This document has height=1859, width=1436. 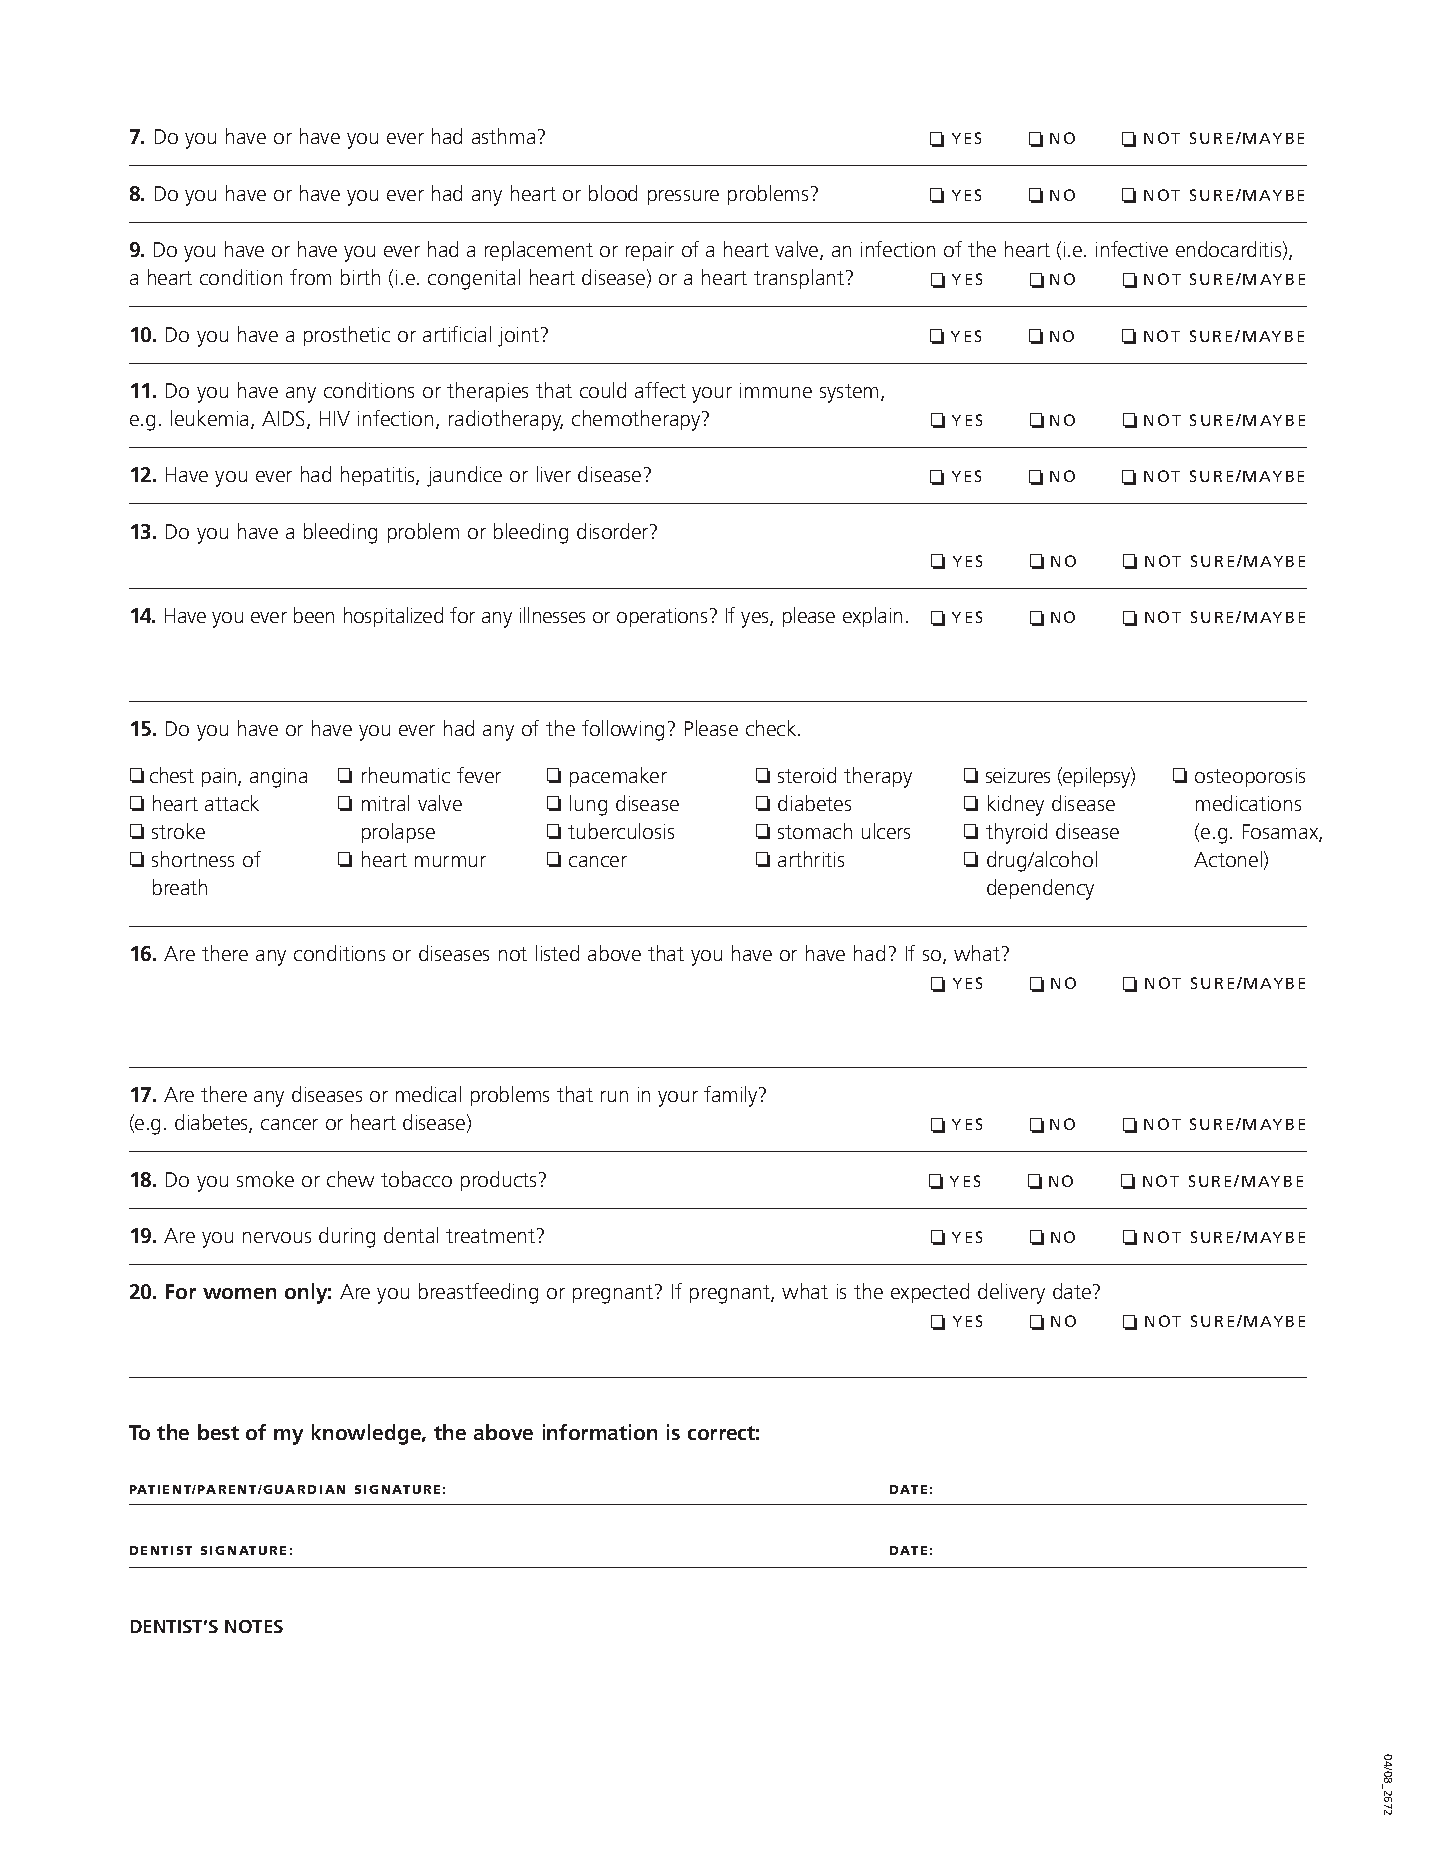 What do you see at coordinates (310, 277) in the document?
I see `from` at bounding box center [310, 277].
